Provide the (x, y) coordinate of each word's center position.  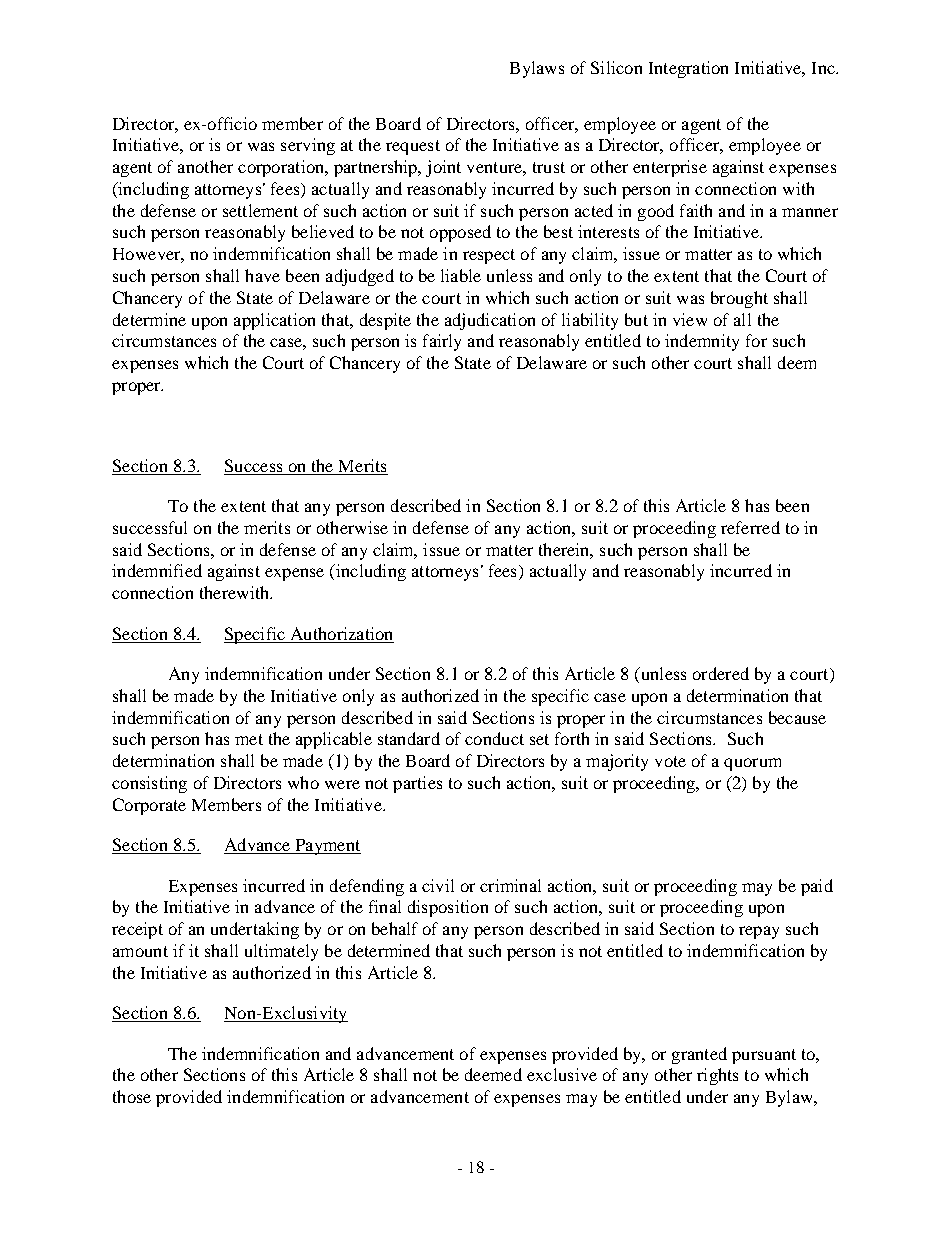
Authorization (341, 633)
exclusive (562, 1074)
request (413, 147)
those (132, 1096)
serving (308, 146)
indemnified (157, 570)
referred (750, 527)
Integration (688, 69)
